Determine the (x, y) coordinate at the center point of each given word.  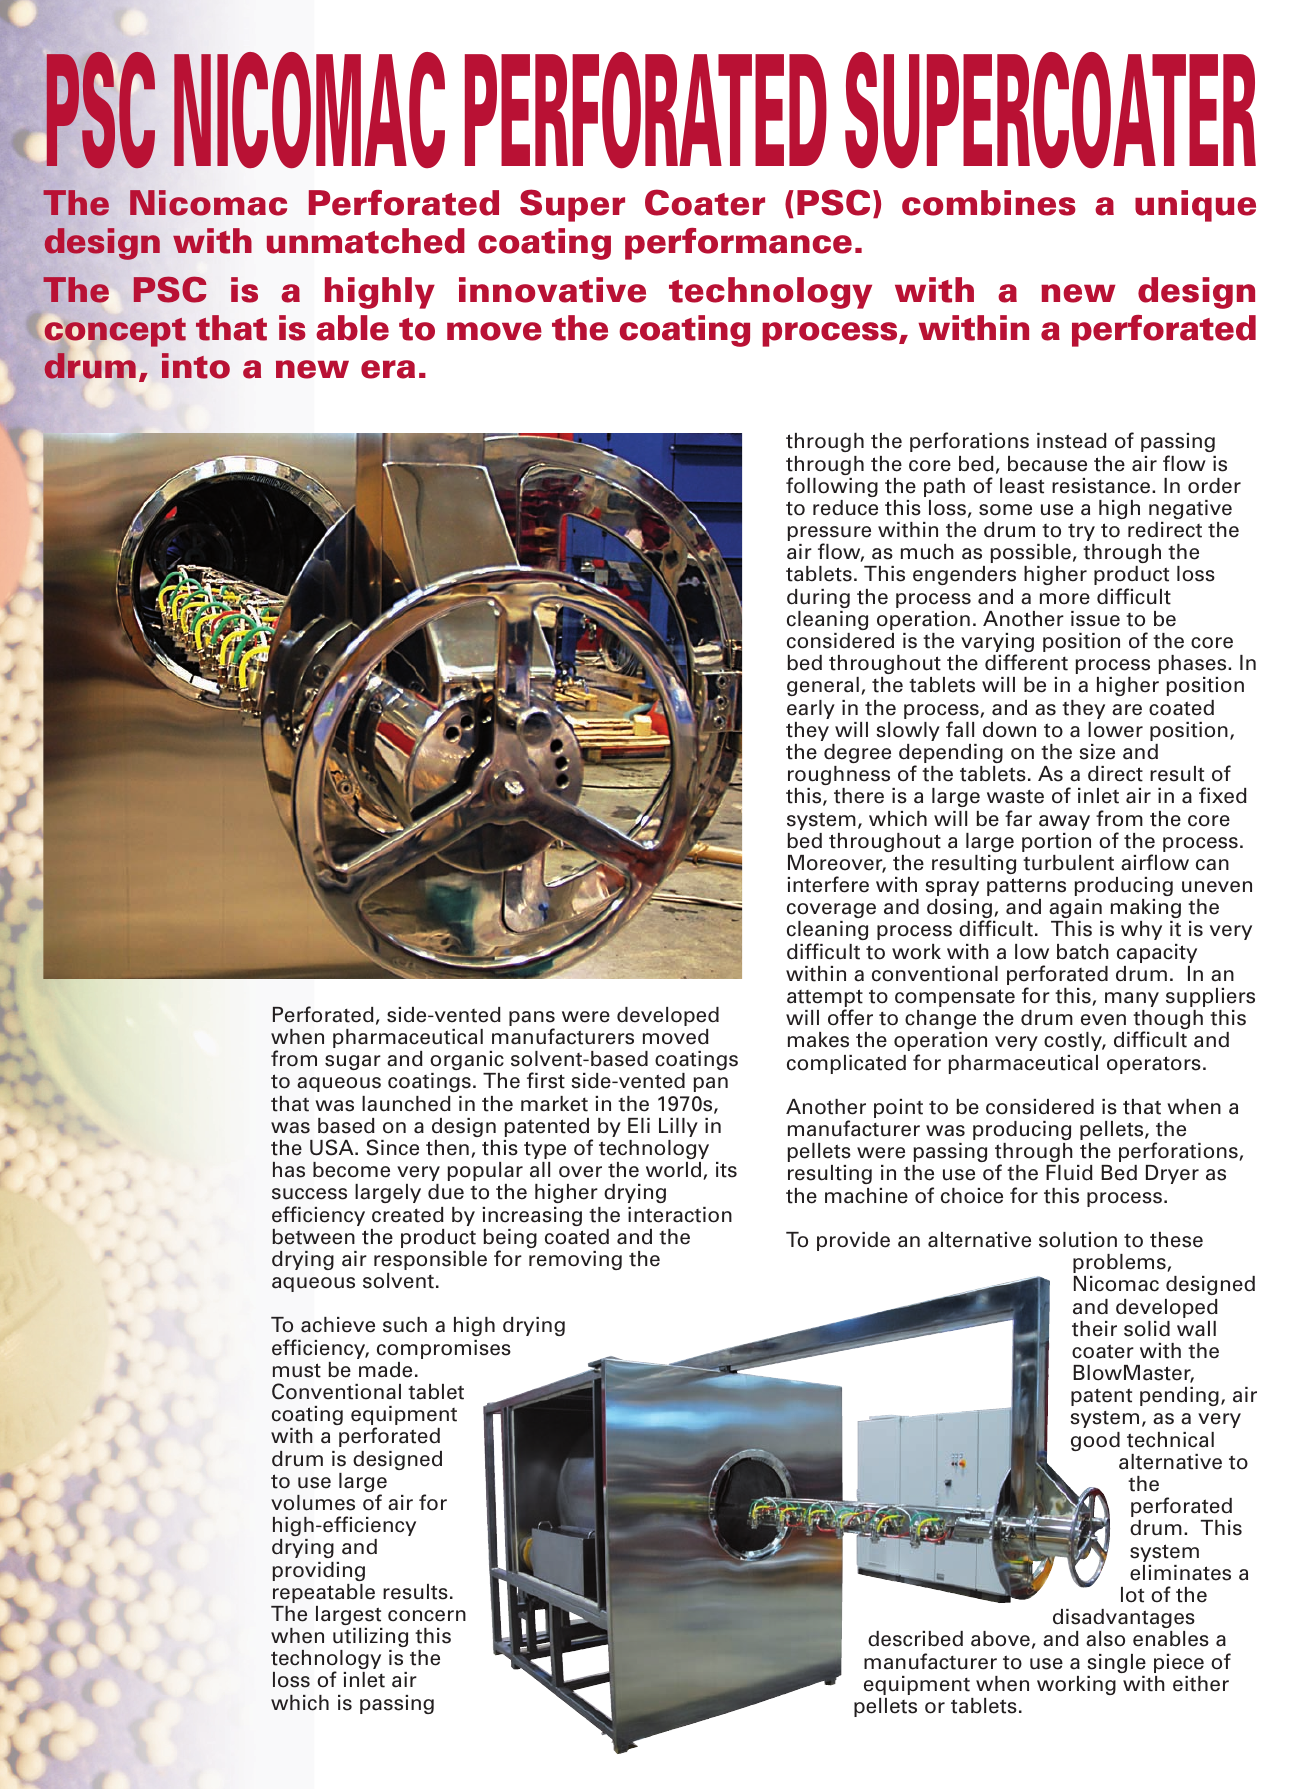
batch (1083, 952)
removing (575, 1260)
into (196, 366)
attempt (825, 999)
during (818, 598)
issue (1095, 619)
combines (989, 203)
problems (1120, 1263)
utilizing (370, 1637)
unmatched (366, 241)
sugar (353, 1062)
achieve (338, 1325)
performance (738, 244)
